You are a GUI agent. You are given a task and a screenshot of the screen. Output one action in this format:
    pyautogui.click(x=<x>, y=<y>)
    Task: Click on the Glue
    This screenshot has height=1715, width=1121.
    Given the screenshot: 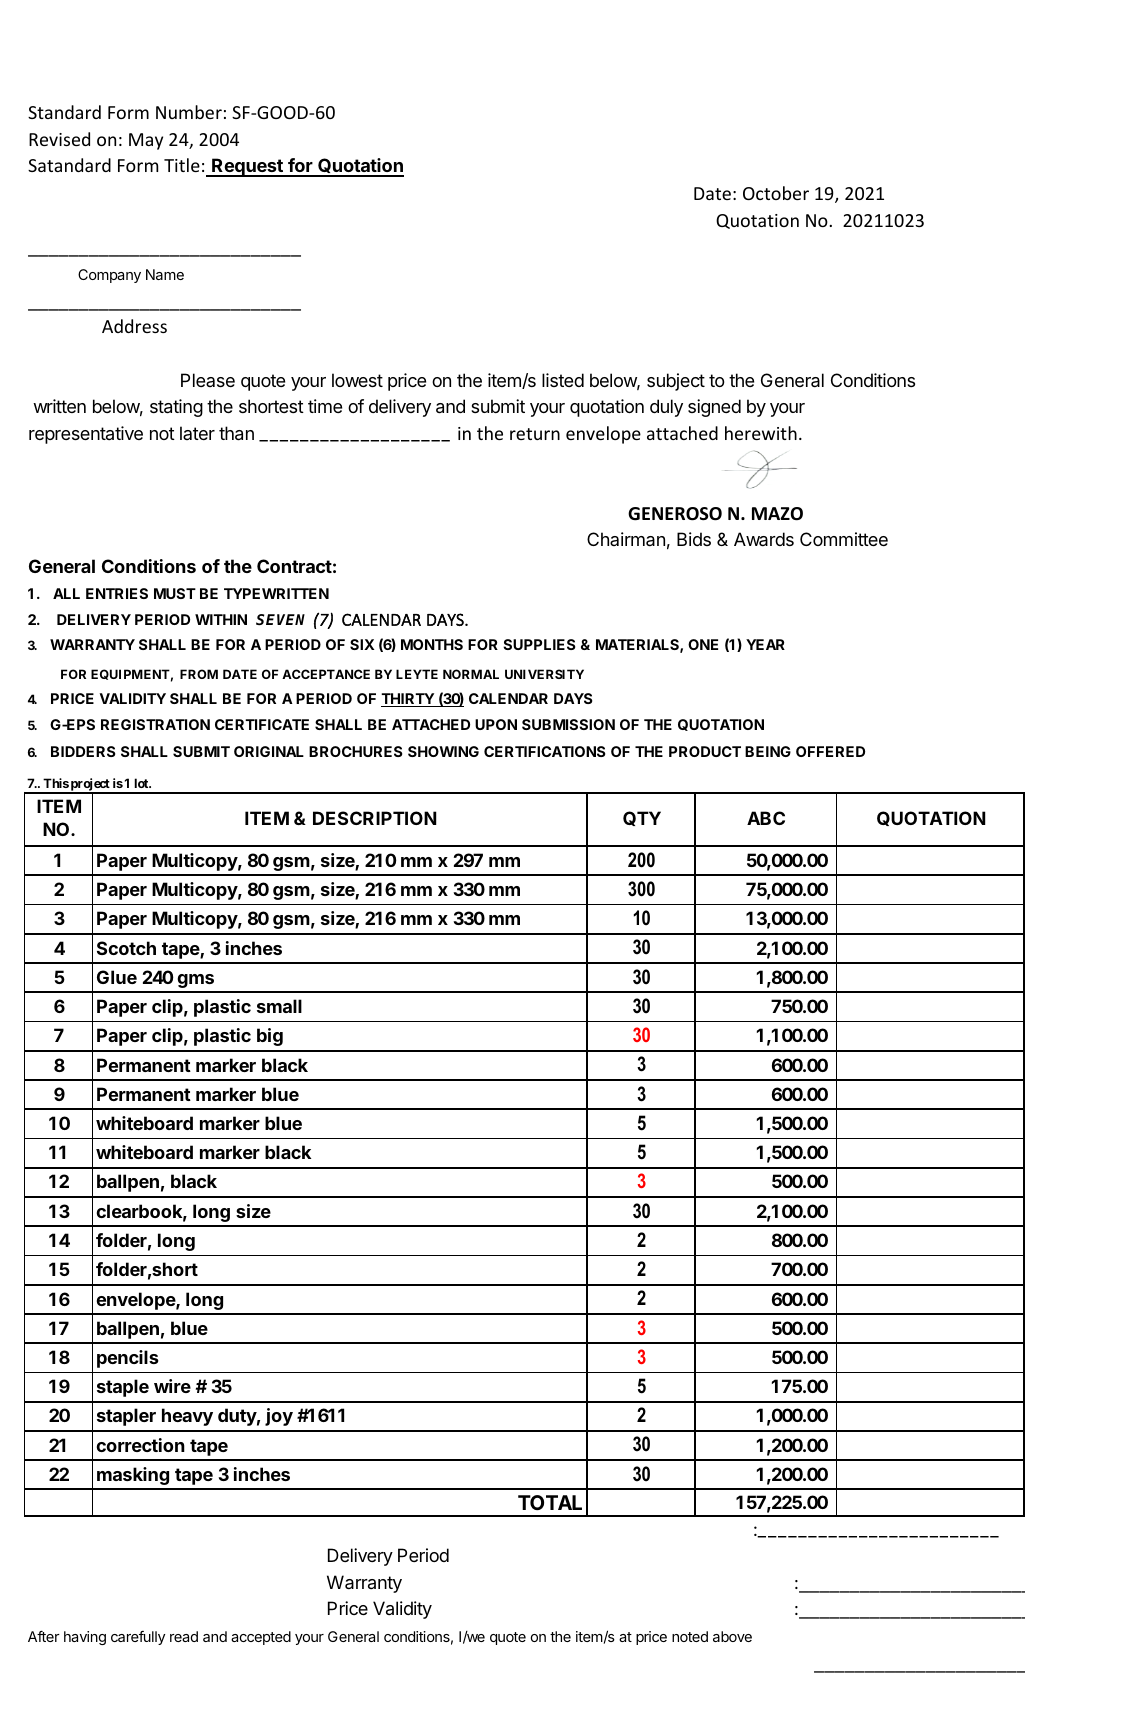 What is the action you would take?
    pyautogui.click(x=117, y=977)
